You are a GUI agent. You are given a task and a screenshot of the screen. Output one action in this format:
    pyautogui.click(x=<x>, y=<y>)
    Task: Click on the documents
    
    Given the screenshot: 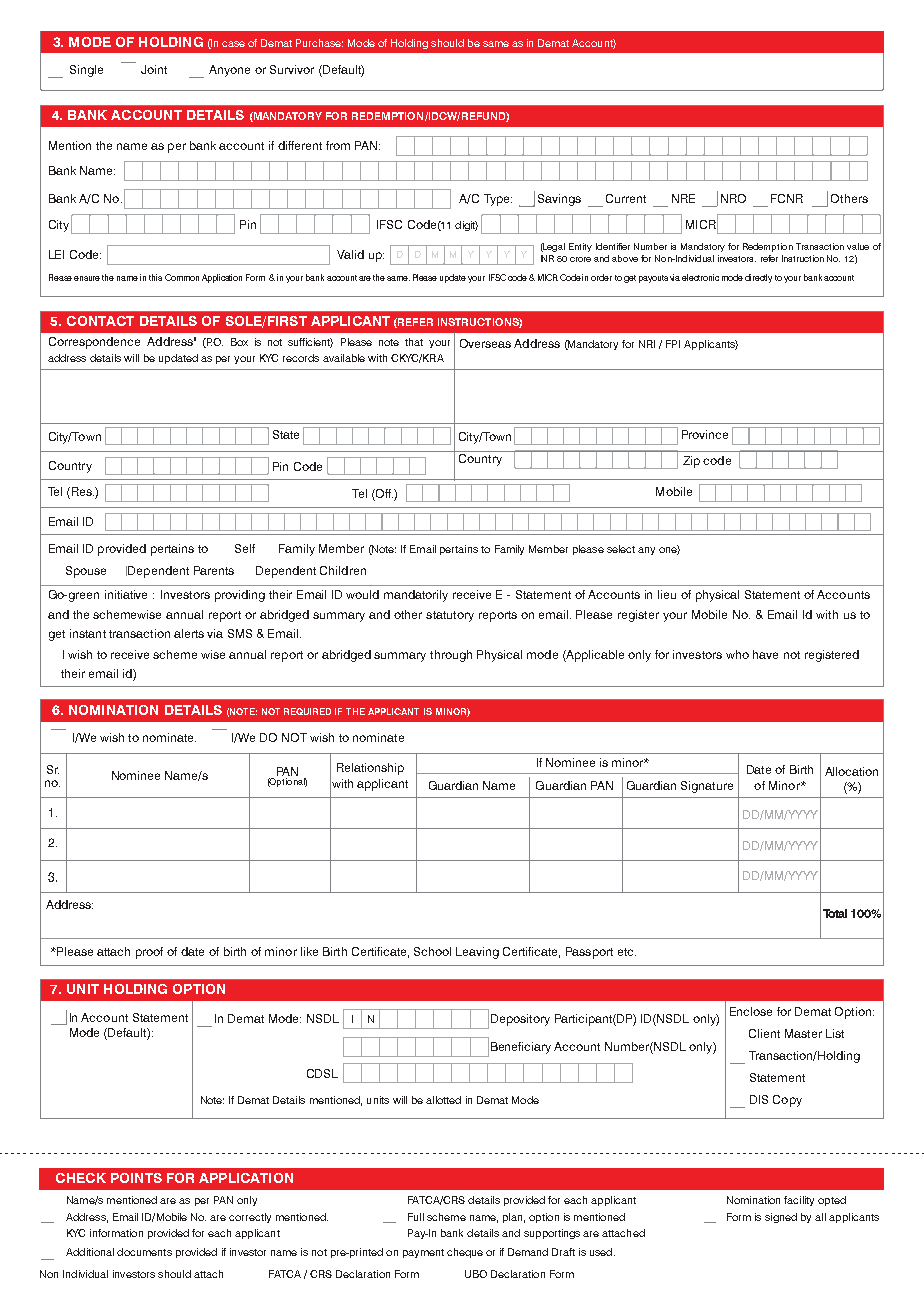 What is the action you would take?
    pyautogui.click(x=144, y=1252)
